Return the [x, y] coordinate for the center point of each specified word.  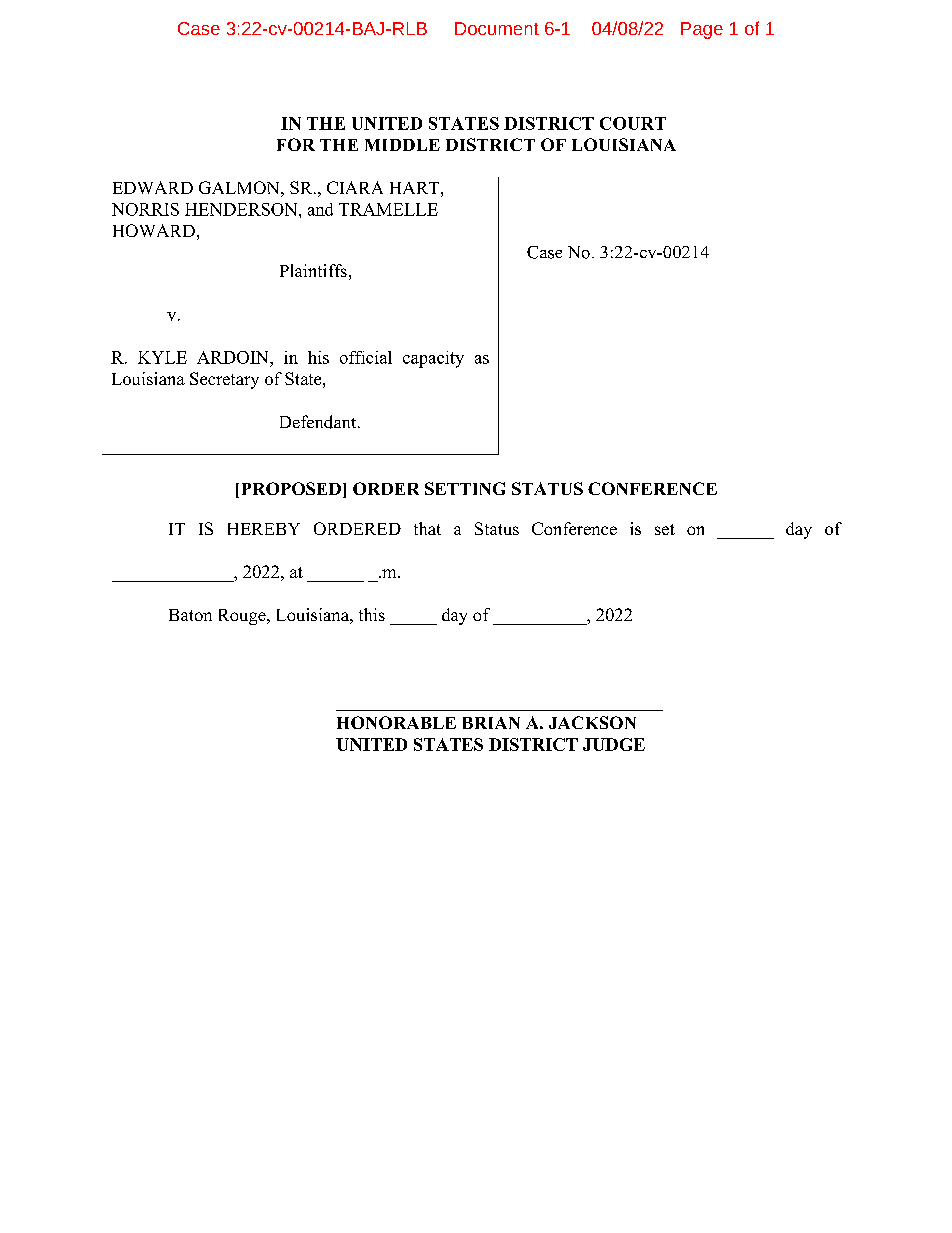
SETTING [465, 488]
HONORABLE [396, 722]
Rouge [243, 617]
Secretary [224, 380]
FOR [296, 144]
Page [702, 30]
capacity [433, 359]
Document [497, 28]
